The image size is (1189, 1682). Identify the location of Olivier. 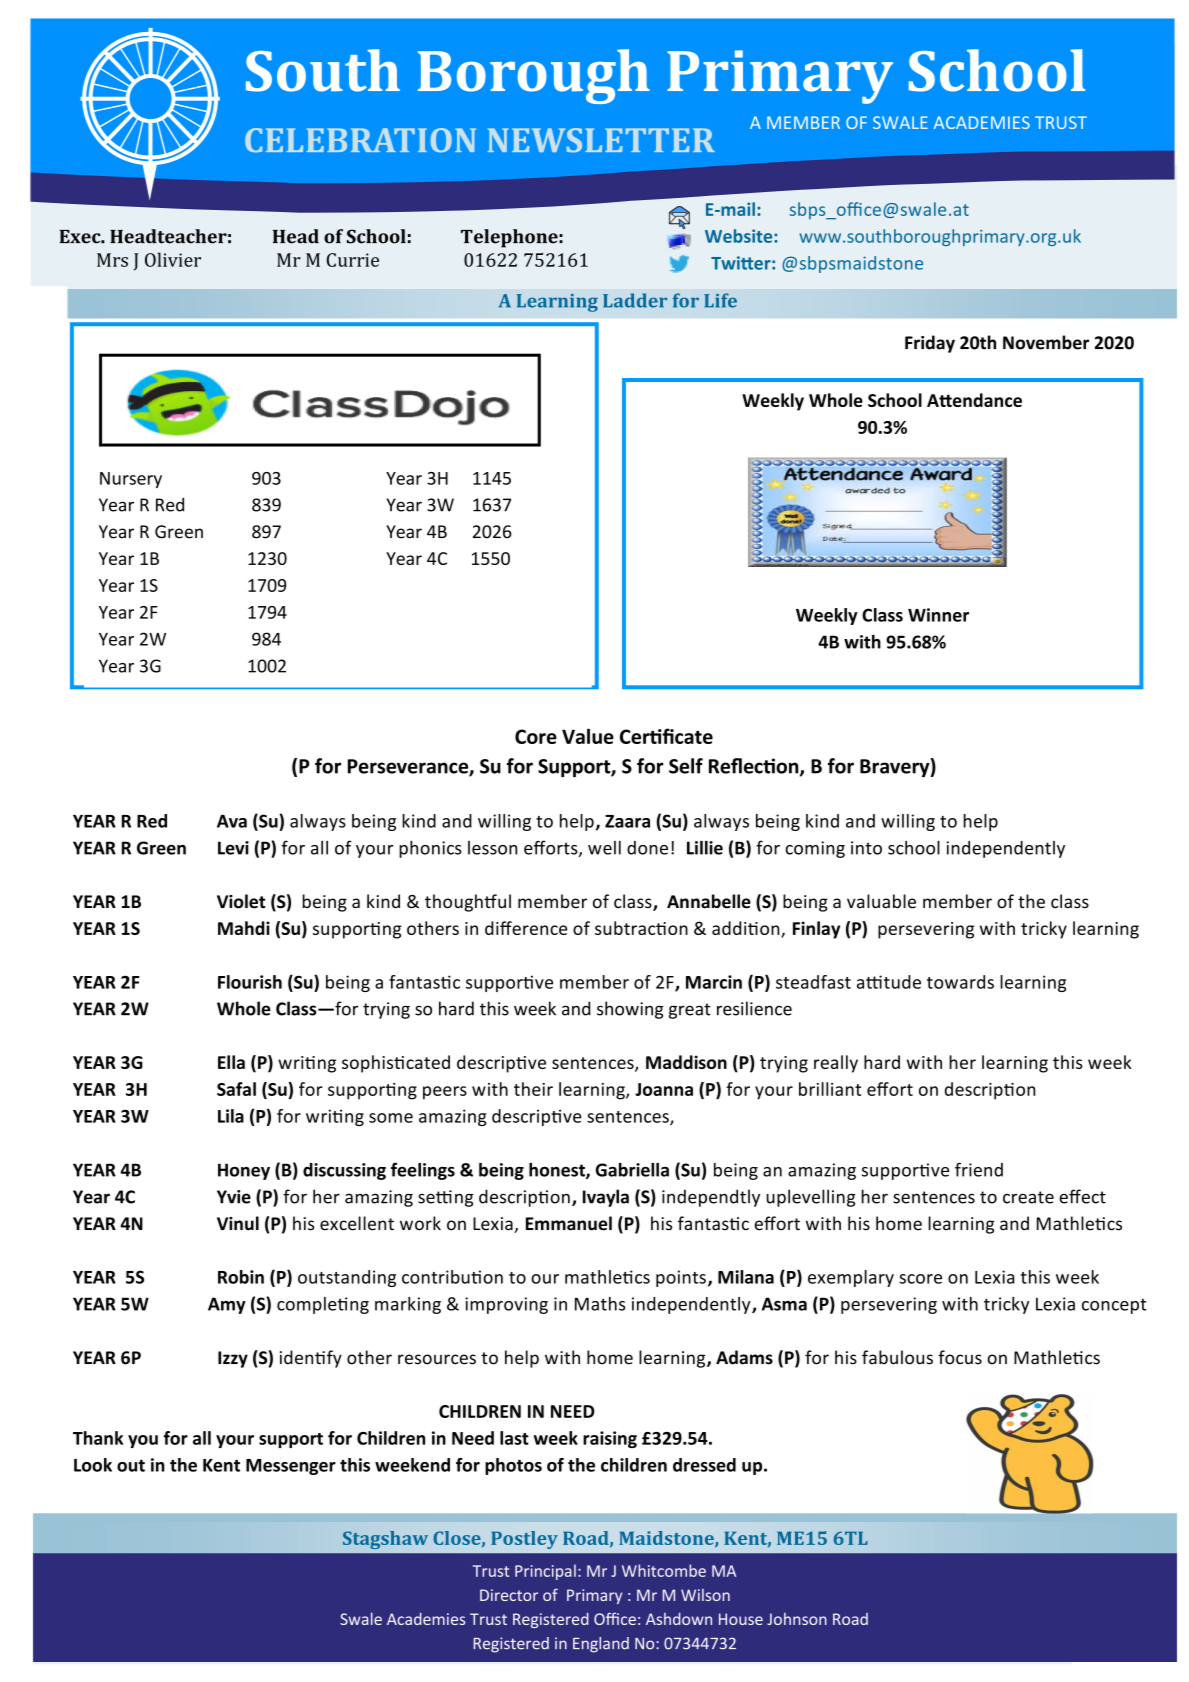
(173, 259).
